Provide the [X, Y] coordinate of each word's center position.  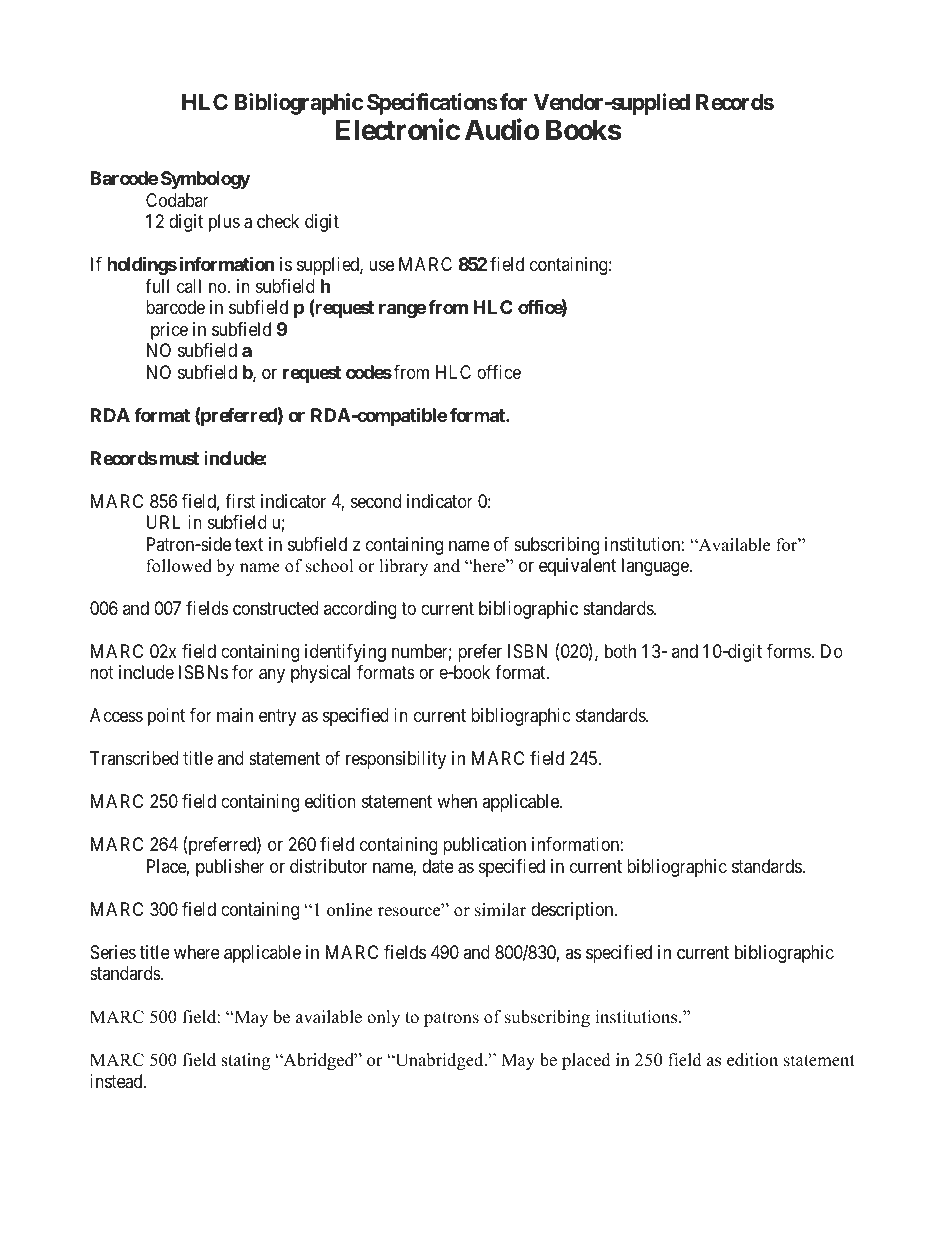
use [381, 266]
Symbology [205, 180]
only [383, 1018]
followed [179, 566]
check [278, 221]
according [360, 610]
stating [245, 1061]
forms [789, 651]
